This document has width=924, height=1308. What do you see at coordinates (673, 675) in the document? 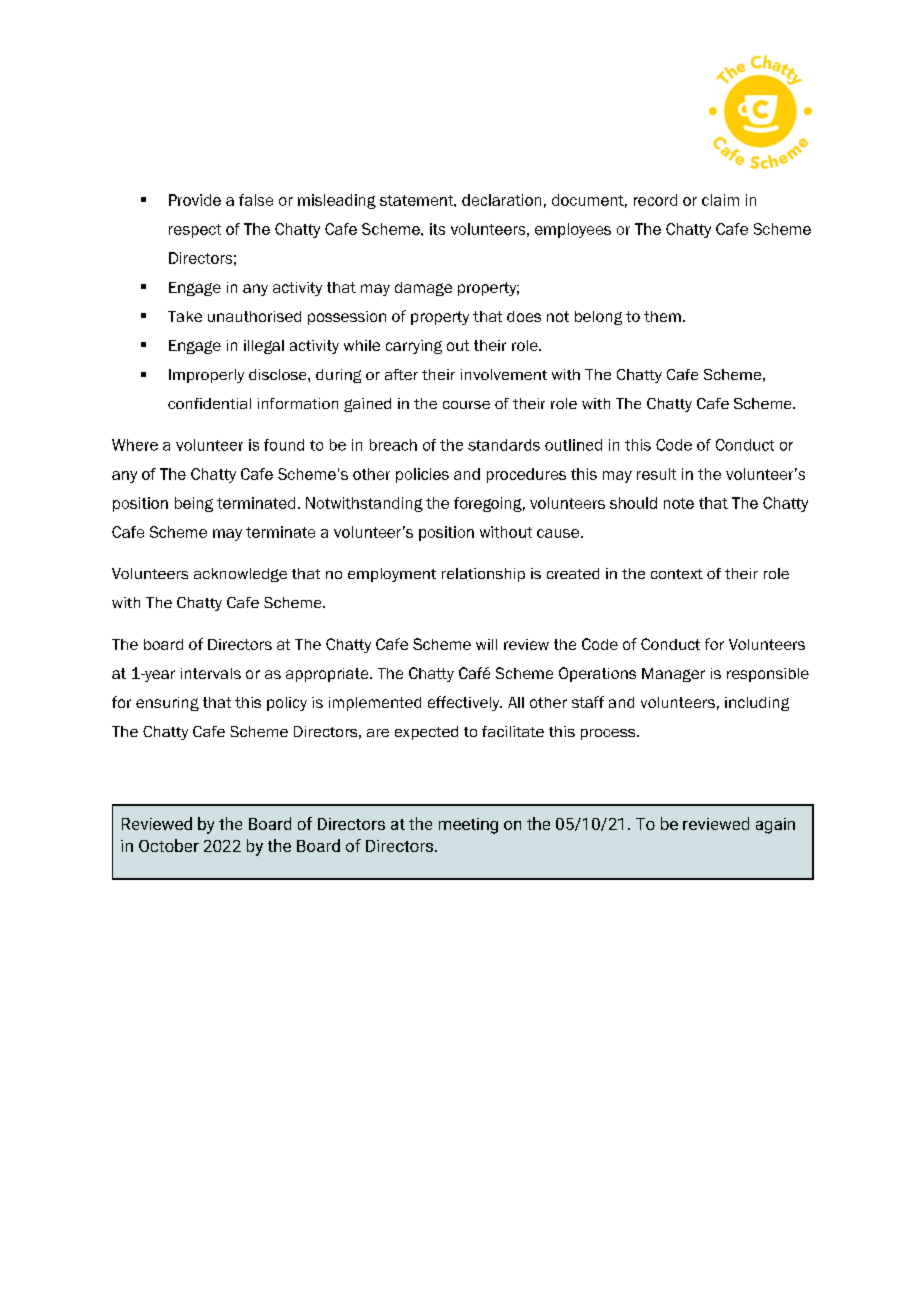
I see `Manager` at bounding box center [673, 675].
